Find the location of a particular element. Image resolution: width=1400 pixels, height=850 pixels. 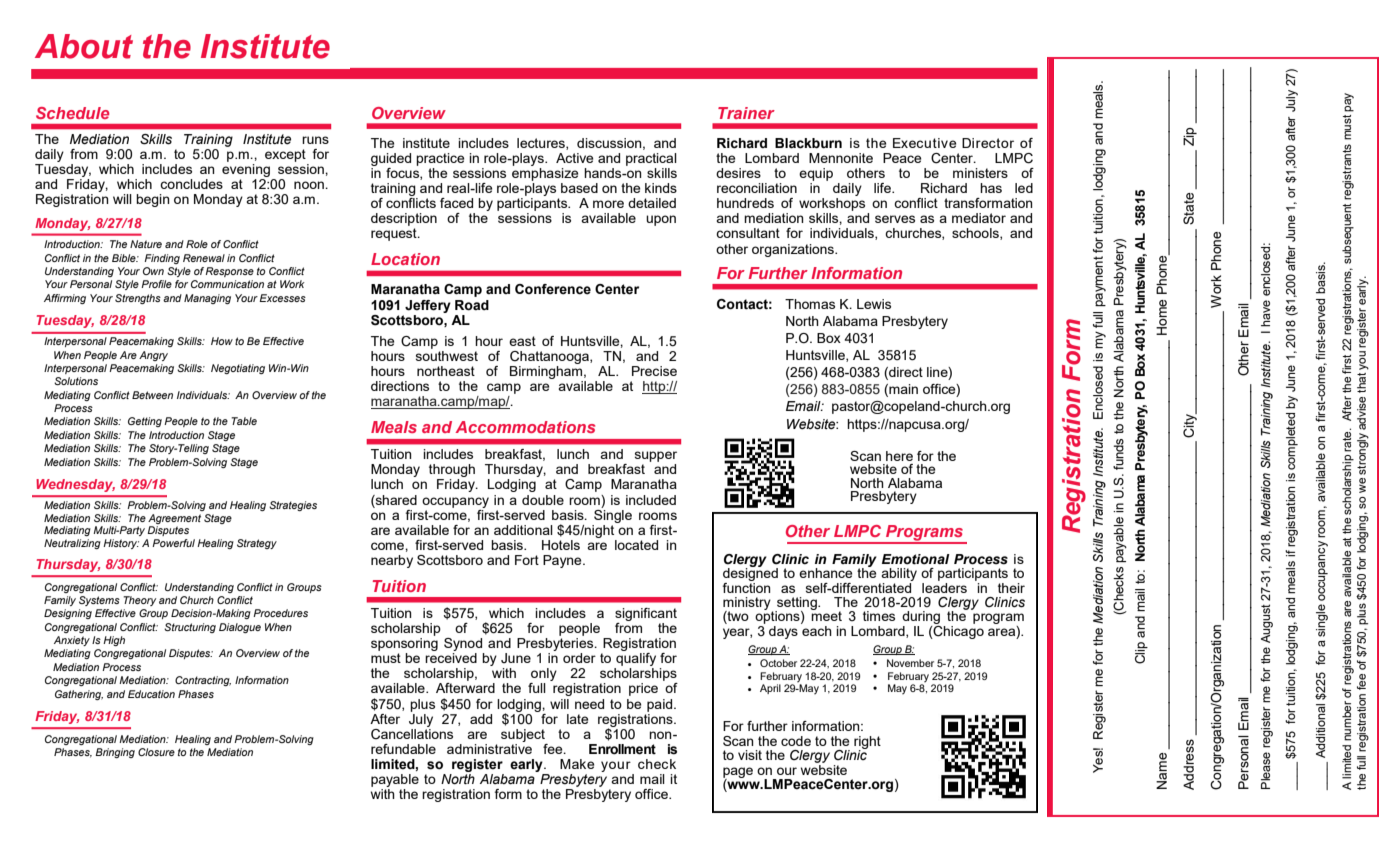

serves is located at coordinates (895, 219).
